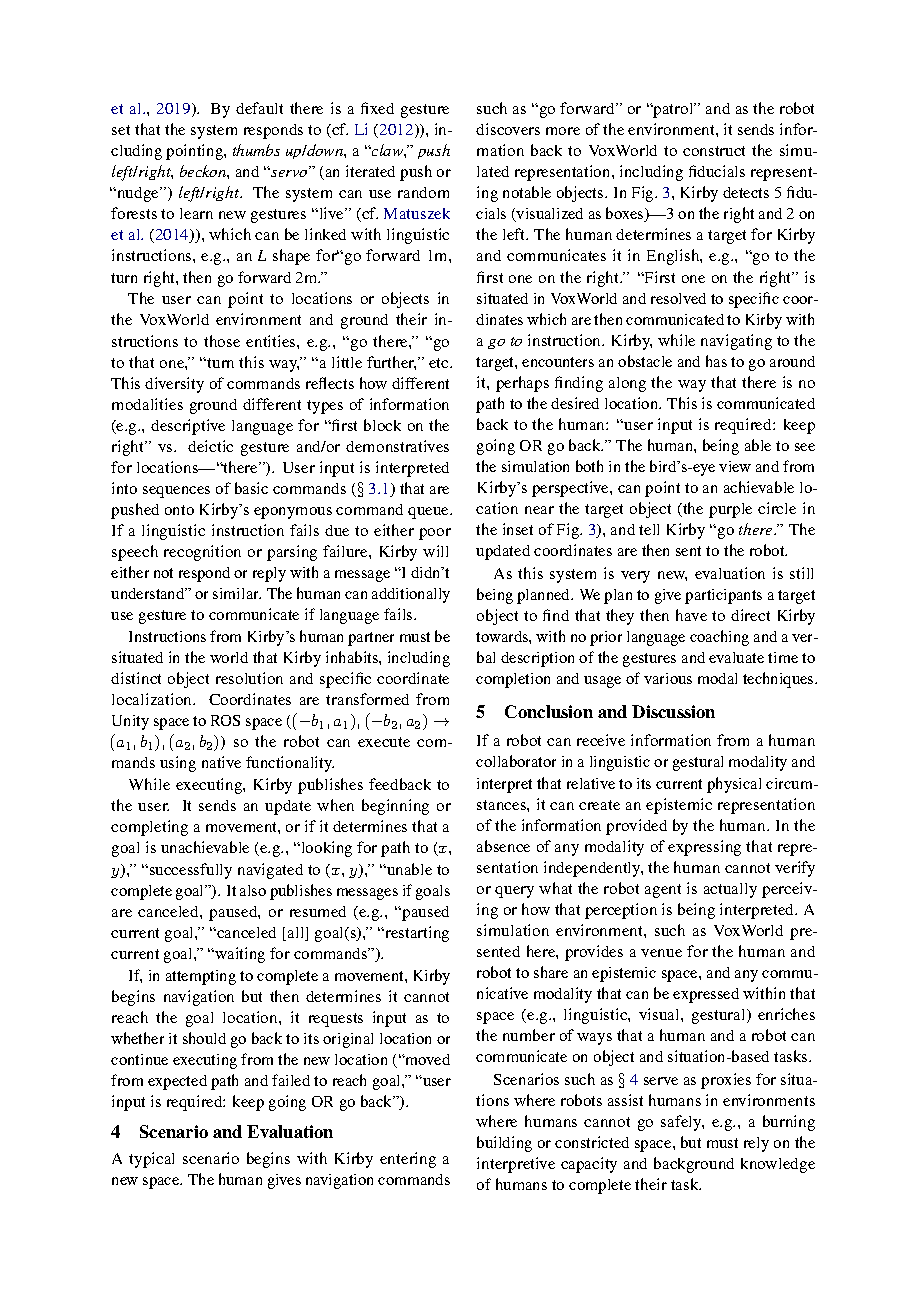 The height and width of the screenshot is (1308, 924). Describe the element at coordinates (730, 890) in the screenshot. I see `actually` at that location.
